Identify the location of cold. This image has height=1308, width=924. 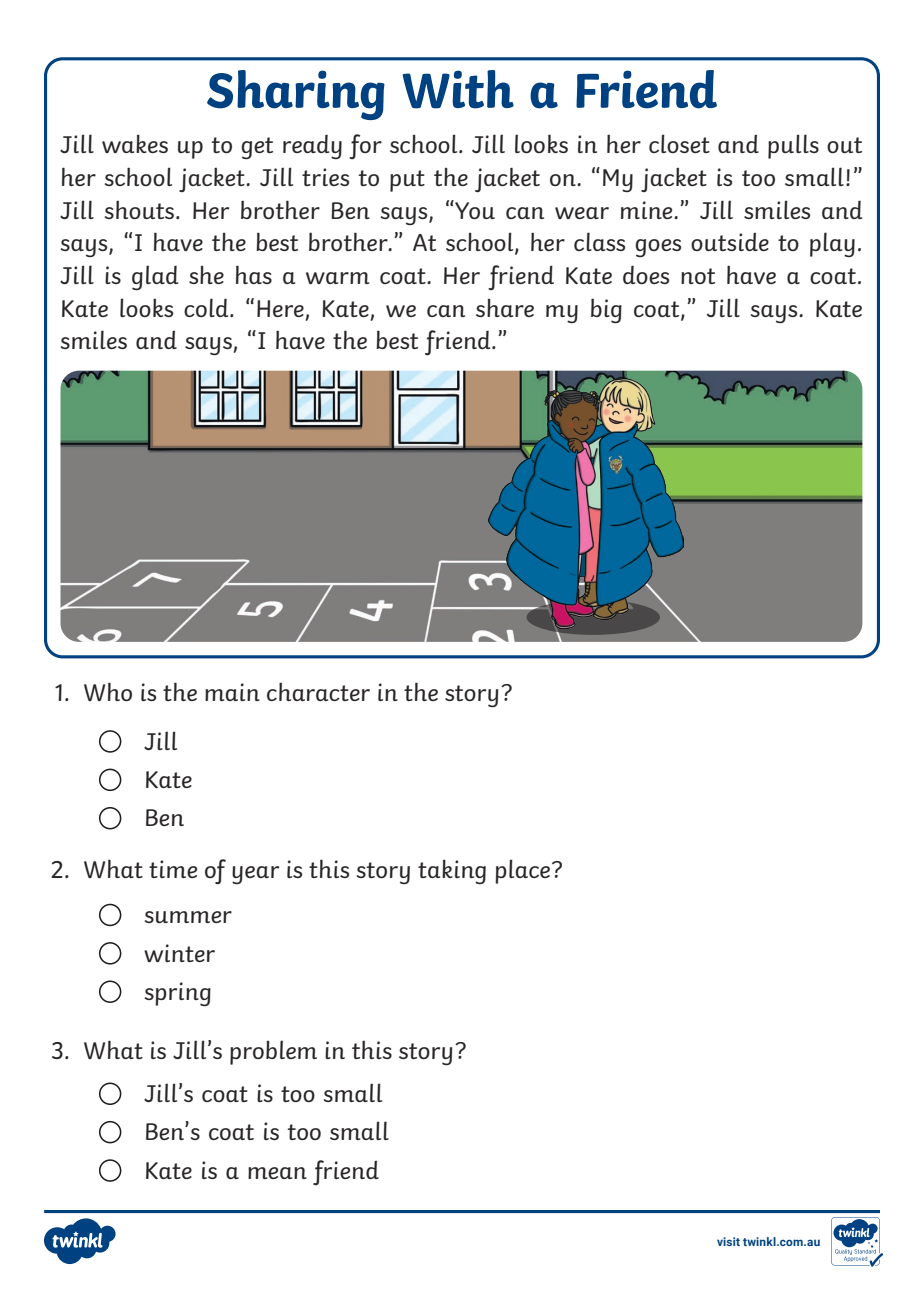
(207, 307).
